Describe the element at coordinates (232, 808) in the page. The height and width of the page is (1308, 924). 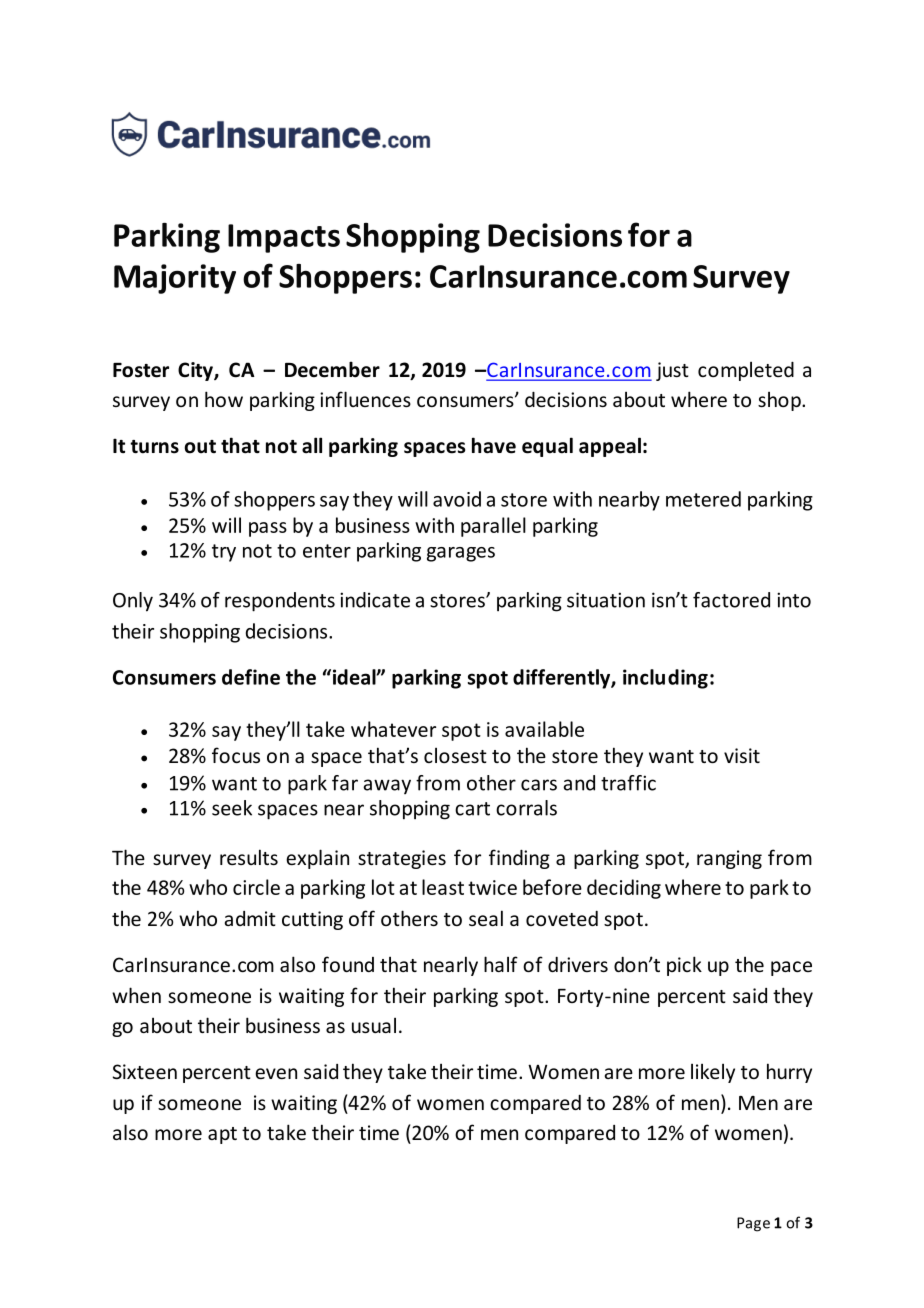
I see `seek` at that location.
